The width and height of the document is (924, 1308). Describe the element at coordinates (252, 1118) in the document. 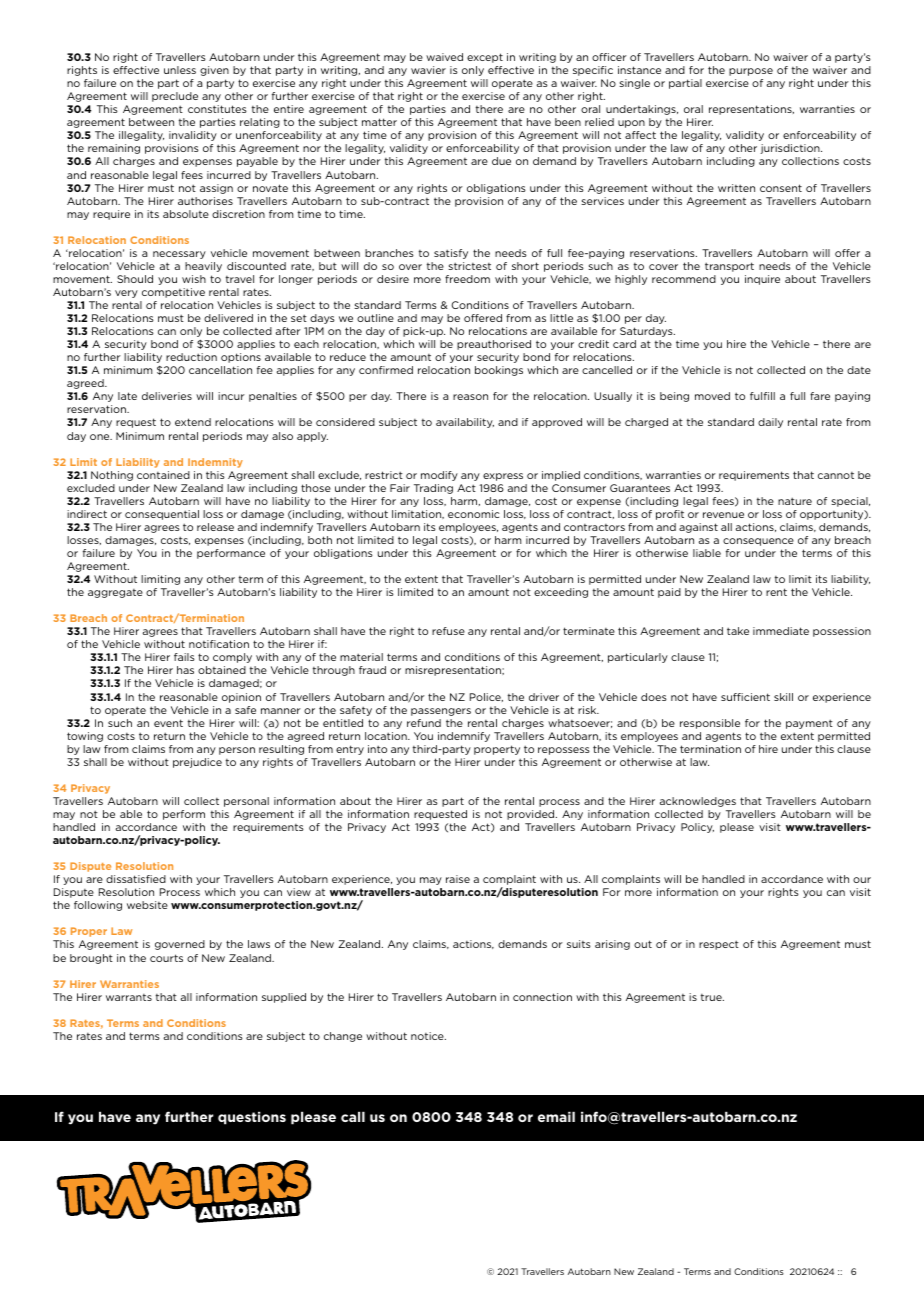

I see `questions` at that location.
